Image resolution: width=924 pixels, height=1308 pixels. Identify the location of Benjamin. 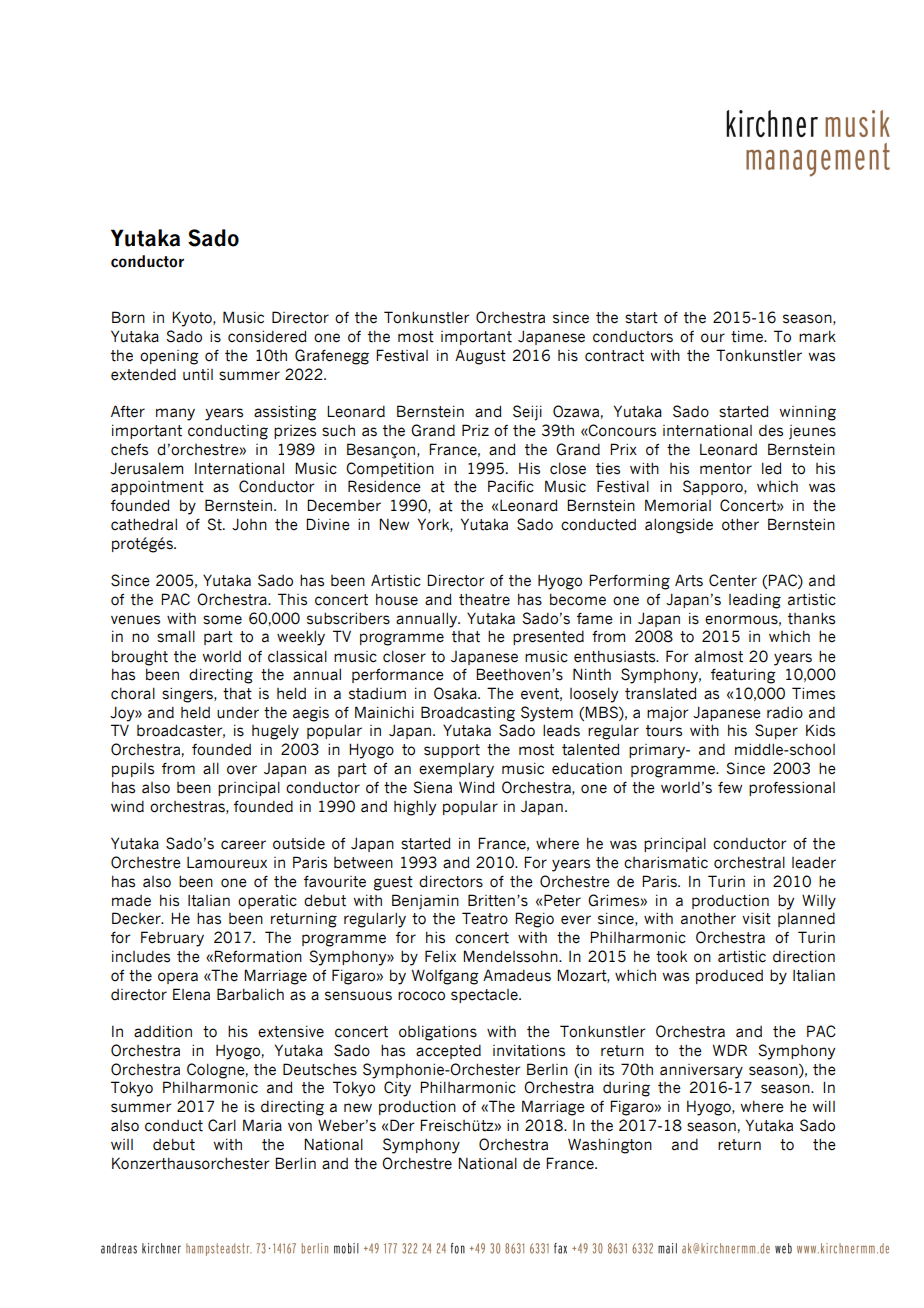
(425, 902).
